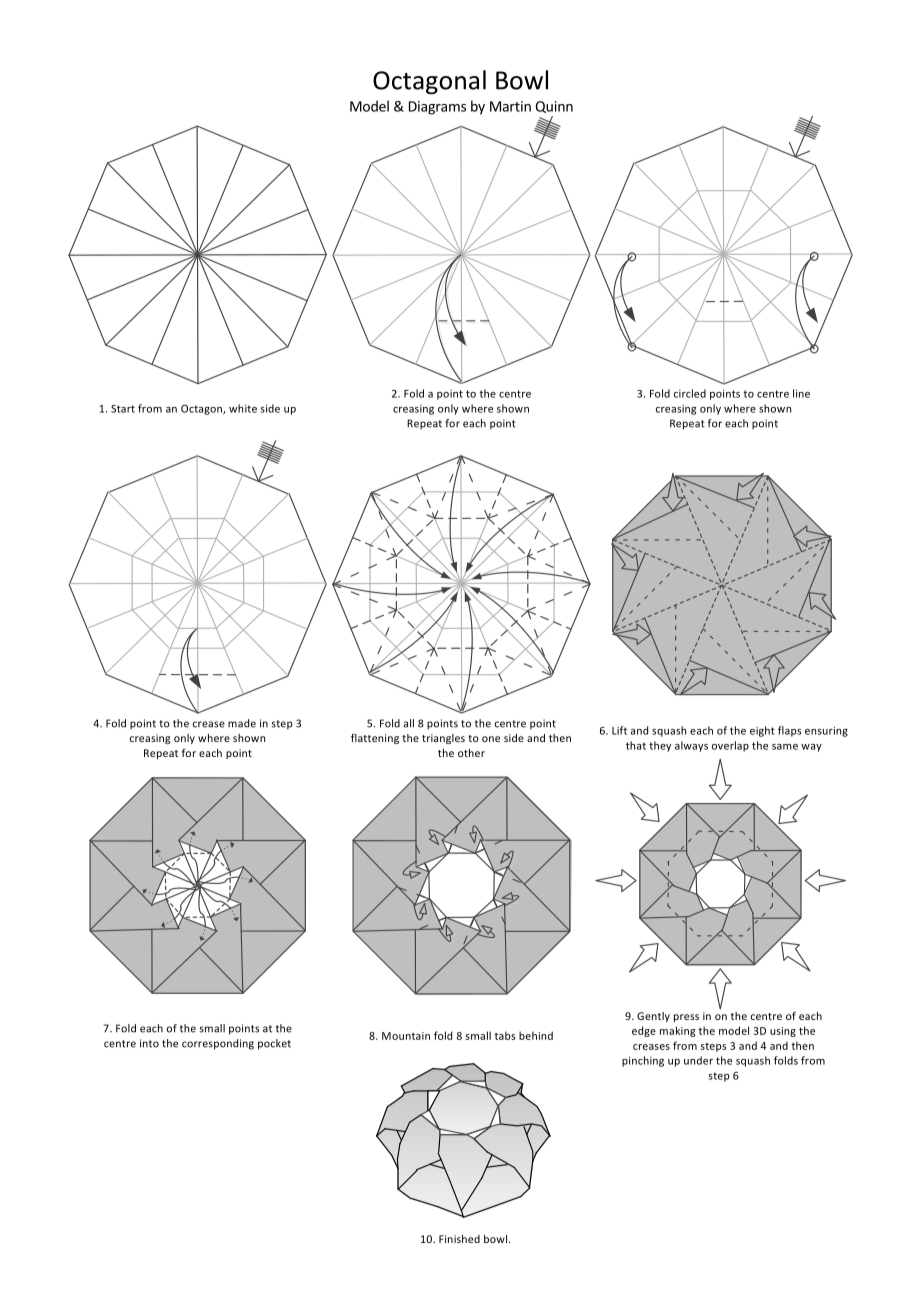  I want to click on overlap, so click(730, 746).
